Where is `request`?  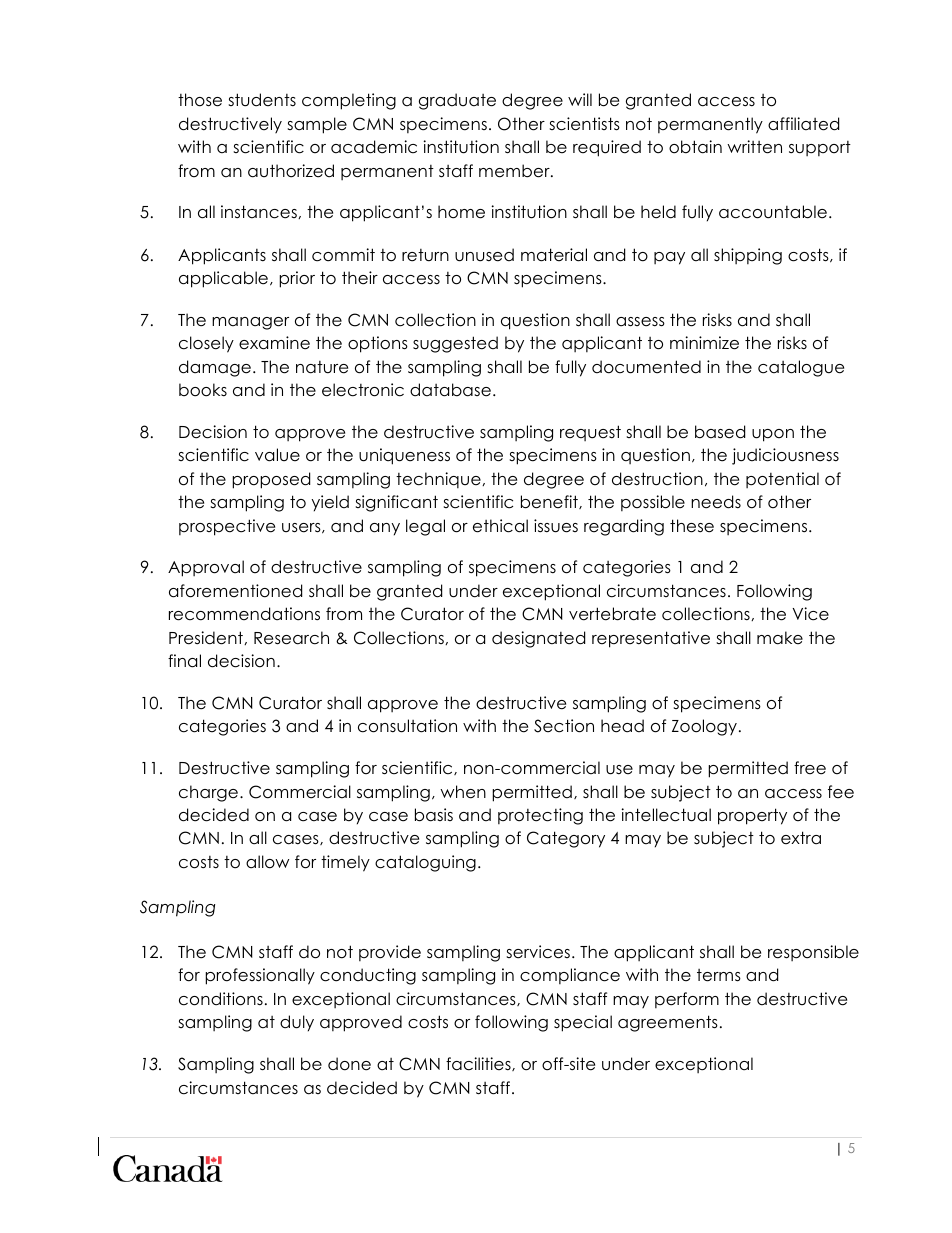
request is located at coordinates (590, 433).
